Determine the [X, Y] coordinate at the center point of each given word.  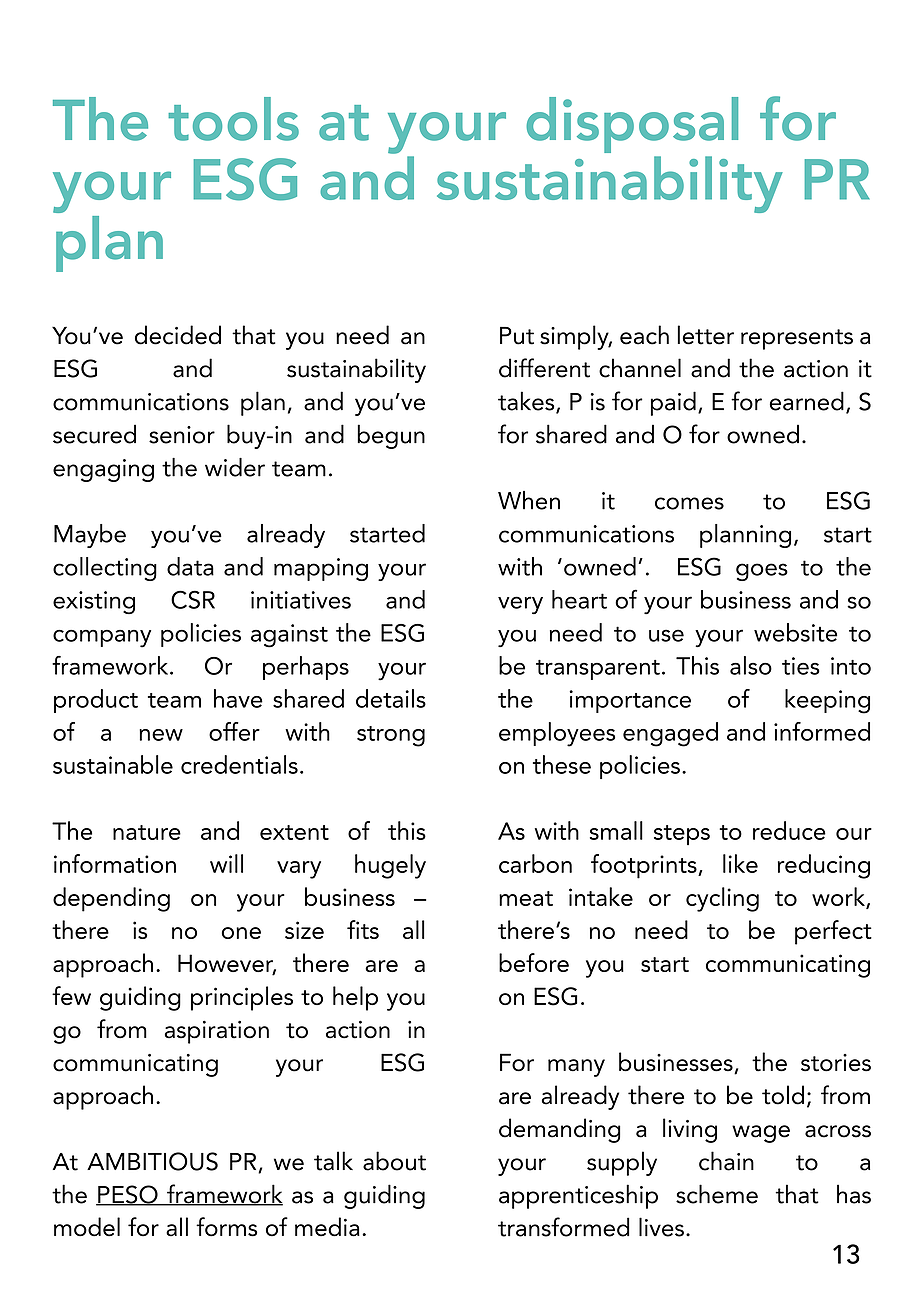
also [751, 665]
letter [706, 335]
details [391, 698]
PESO [128, 1195]
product [96, 701]
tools [233, 119]
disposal [632, 125]
